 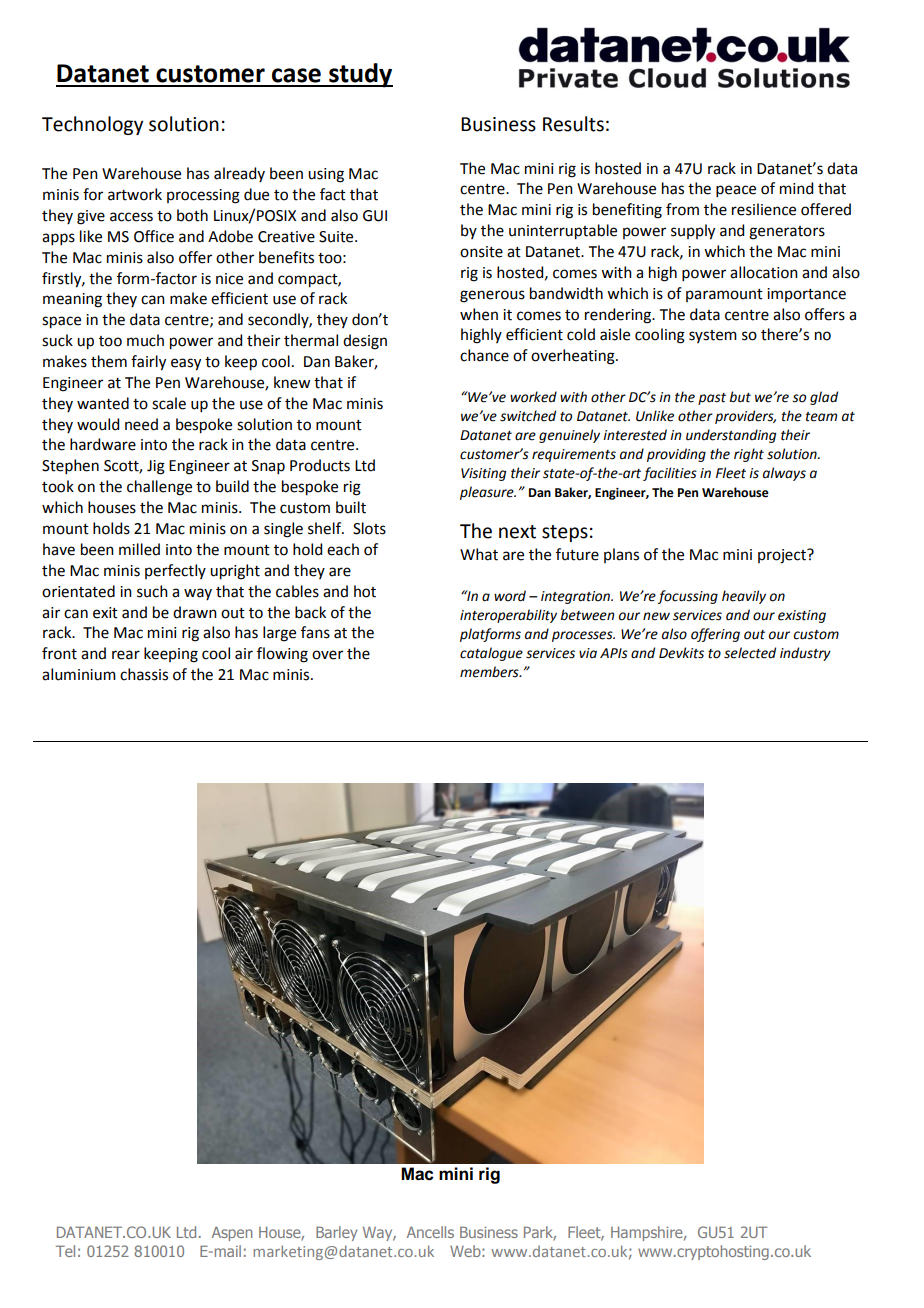 I want to click on selected, so click(x=750, y=653).
